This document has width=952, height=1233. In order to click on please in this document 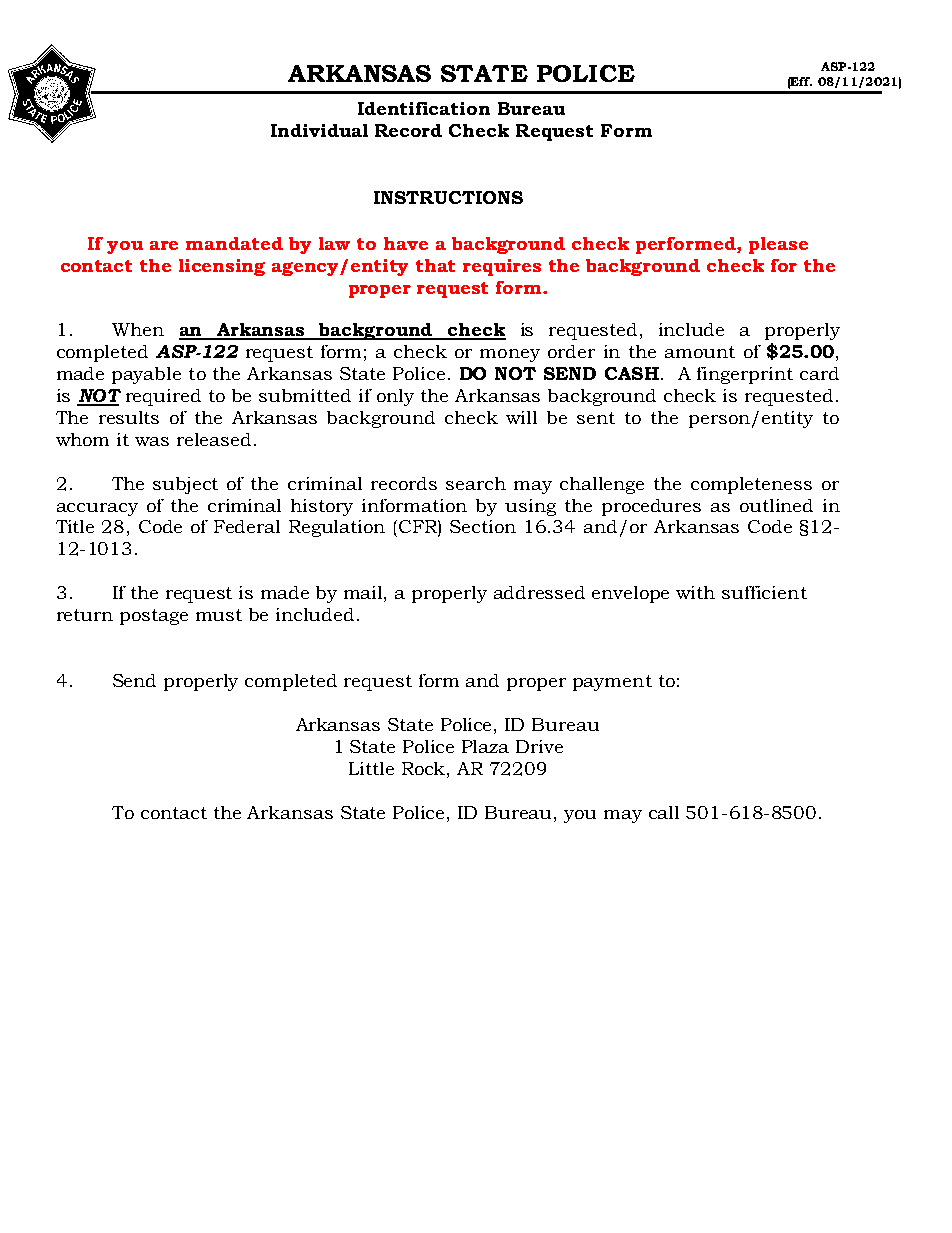, I will do `click(778, 245)`.
